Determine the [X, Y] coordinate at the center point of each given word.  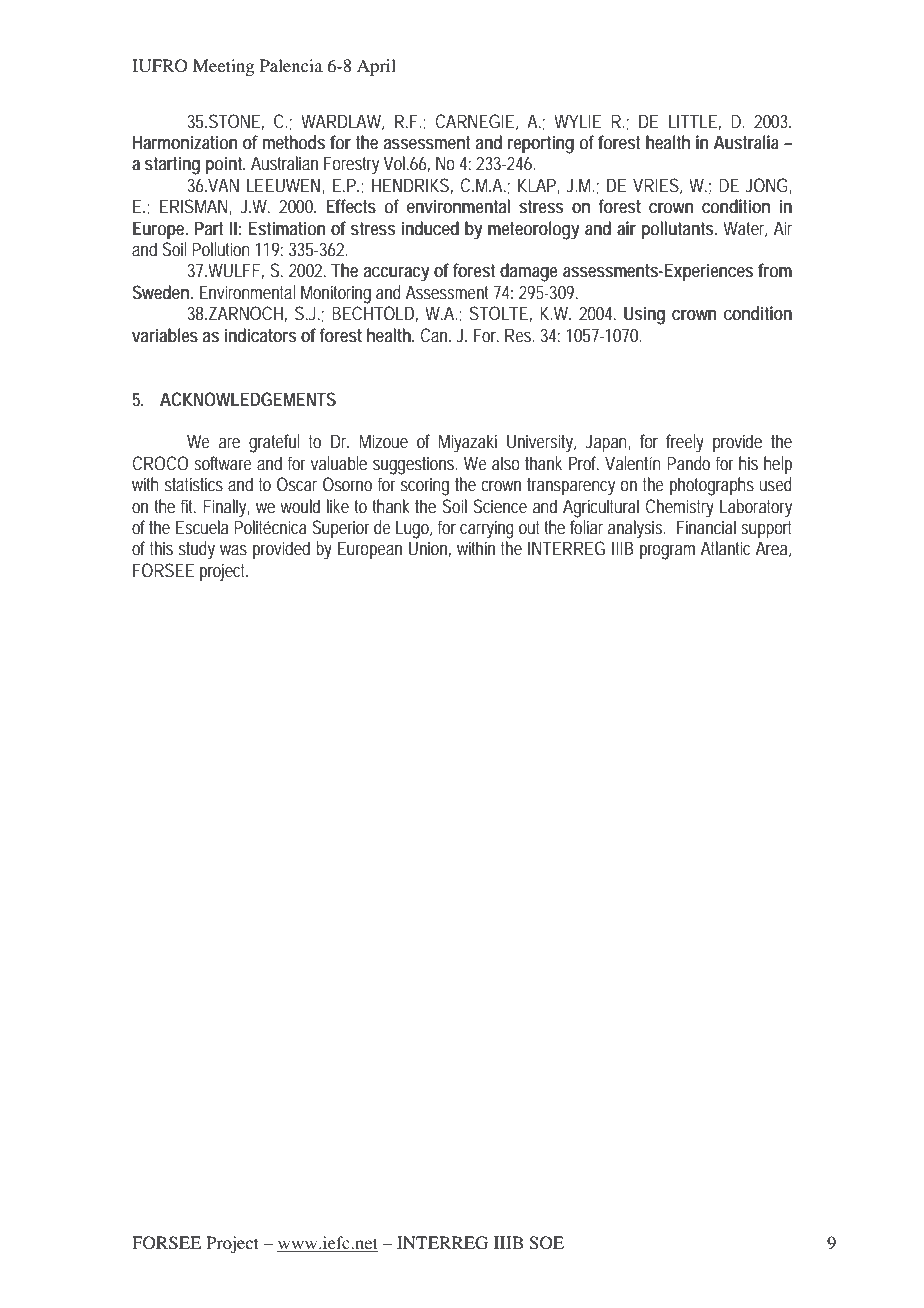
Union [430, 549]
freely [685, 443]
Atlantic [725, 548]
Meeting [223, 67]
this [161, 548]
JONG [767, 186]
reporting [541, 144]
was [233, 550]
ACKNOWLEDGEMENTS [248, 399]
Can [435, 335]
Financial [706, 527]
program [667, 552]
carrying [487, 529]
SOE [546, 1243]
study [197, 550]
